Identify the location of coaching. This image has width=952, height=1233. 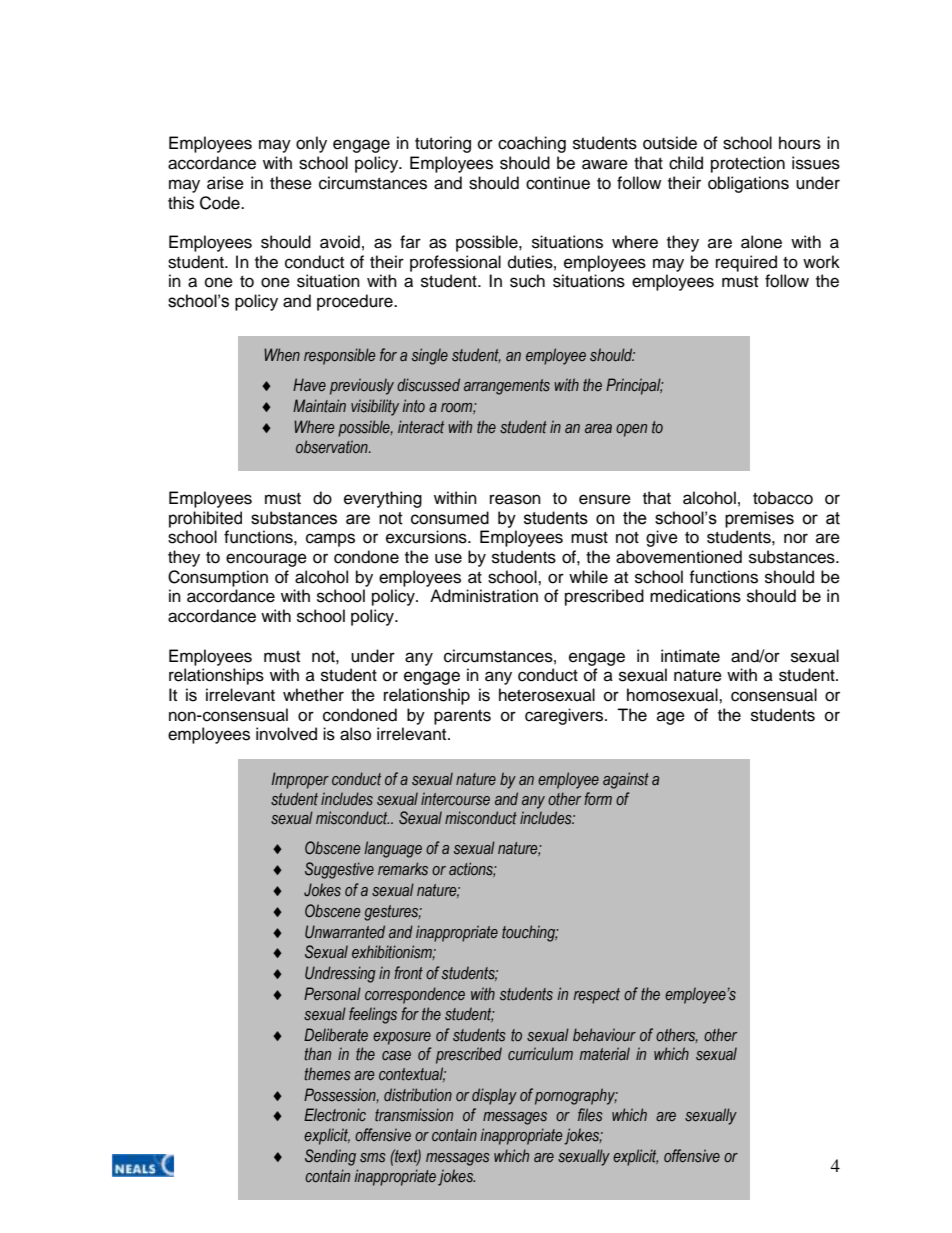
(532, 144).
